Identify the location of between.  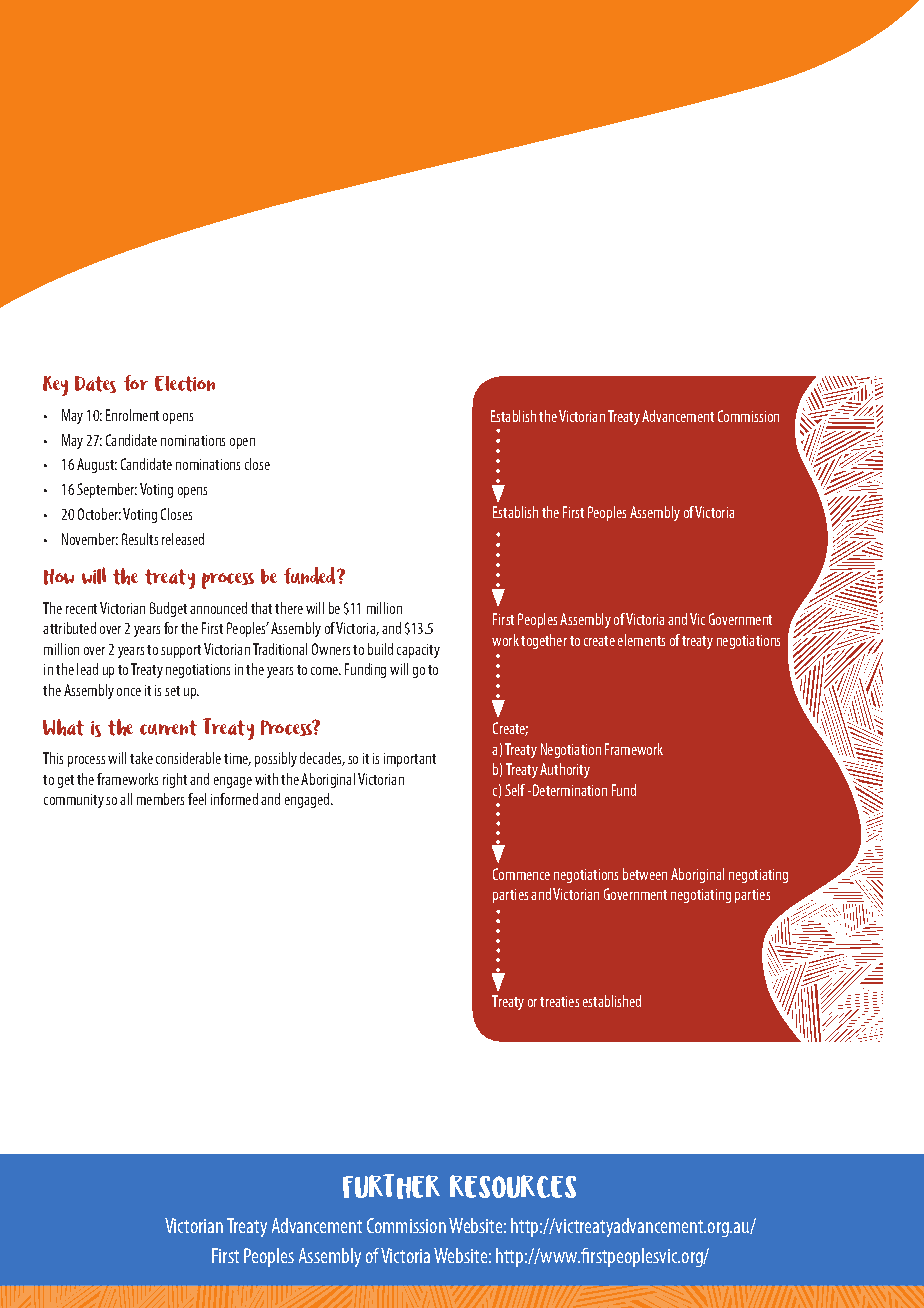
(645, 874).
